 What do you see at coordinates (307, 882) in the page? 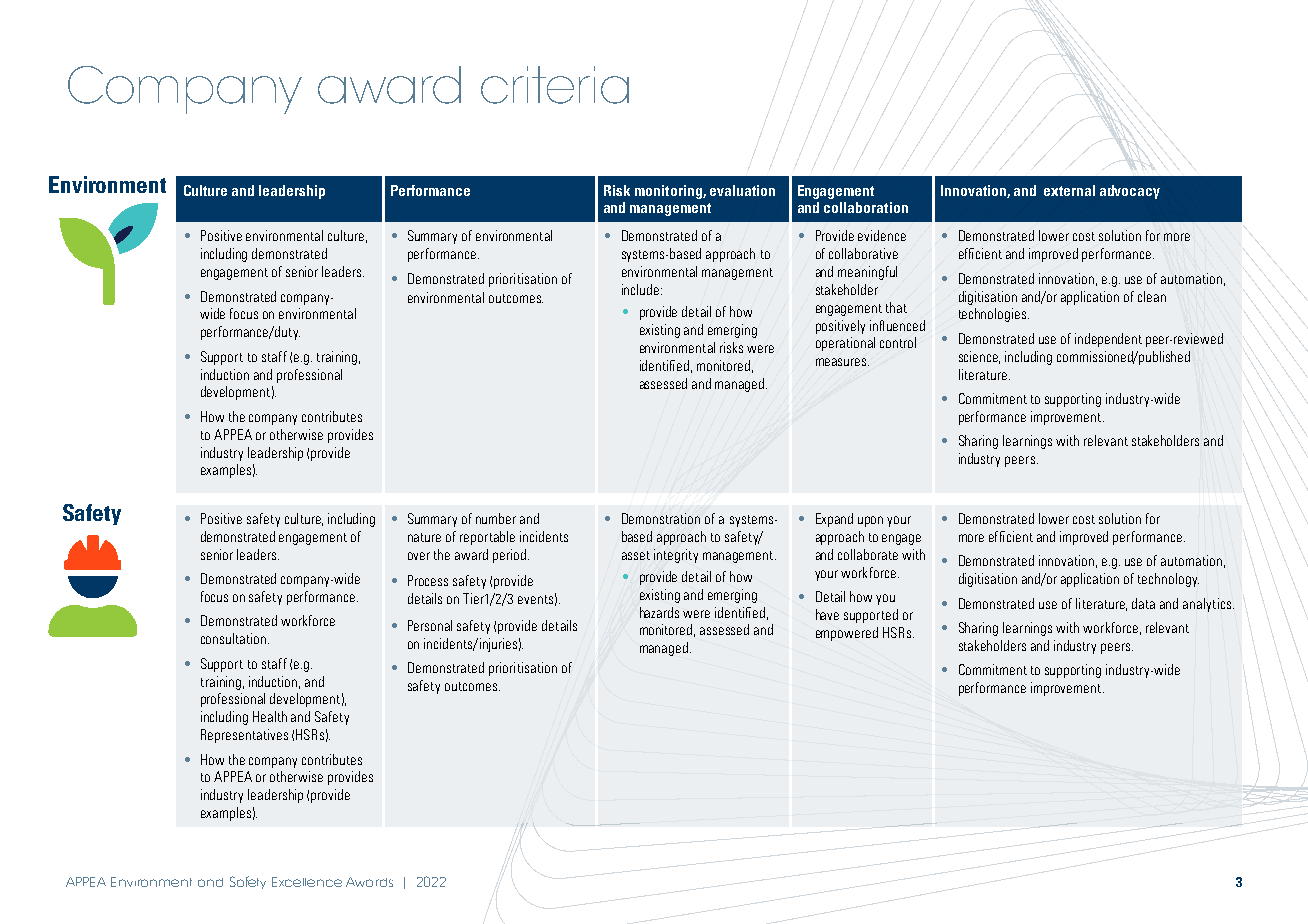
I see `Excellence` at bounding box center [307, 882].
